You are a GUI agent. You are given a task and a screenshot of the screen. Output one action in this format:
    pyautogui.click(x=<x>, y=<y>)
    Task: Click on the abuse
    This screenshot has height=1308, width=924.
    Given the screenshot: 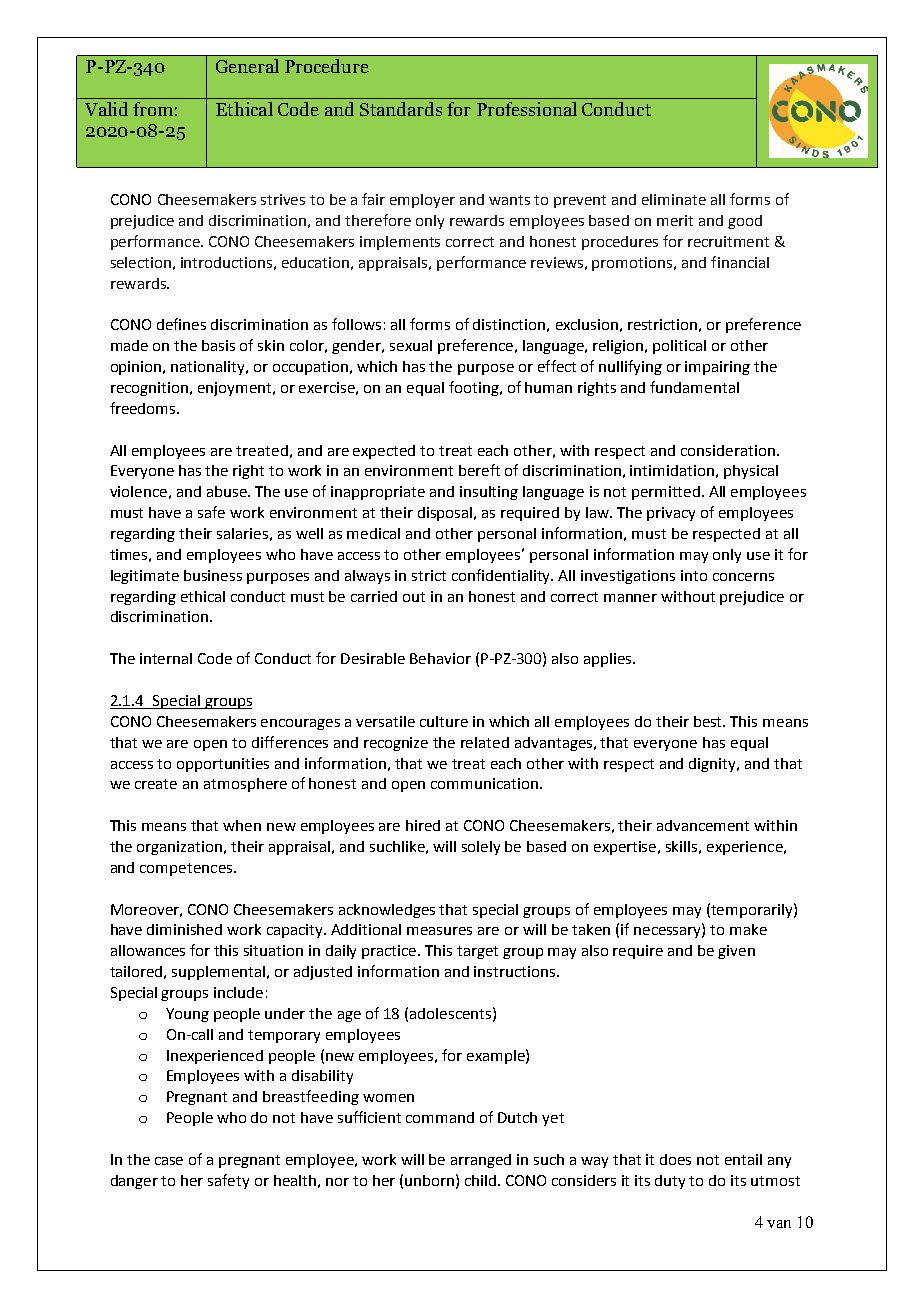 What is the action you would take?
    pyautogui.click(x=228, y=491)
